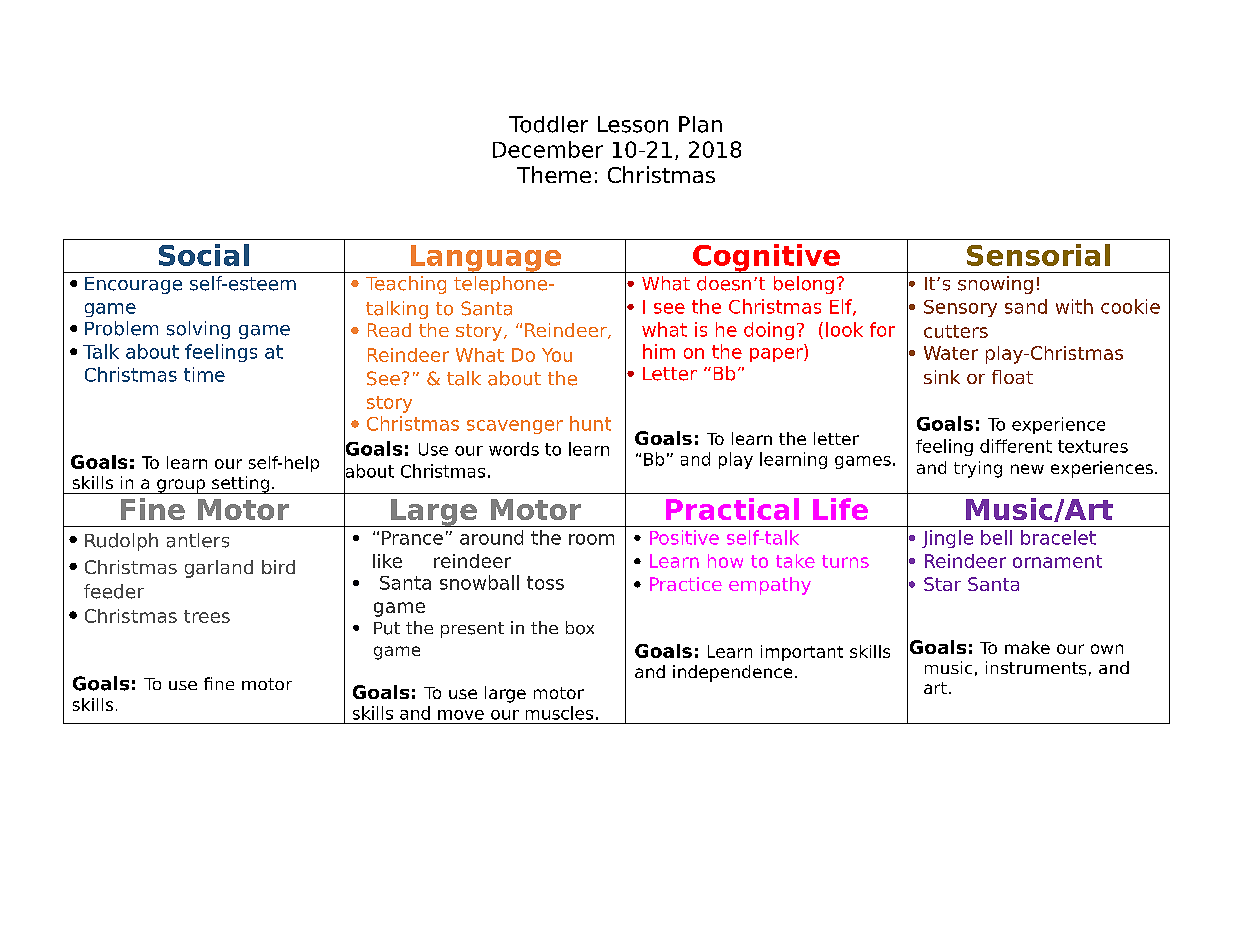 The image size is (1233, 952). Describe the element at coordinates (700, 124) in the page. I see `Plan` at that location.
